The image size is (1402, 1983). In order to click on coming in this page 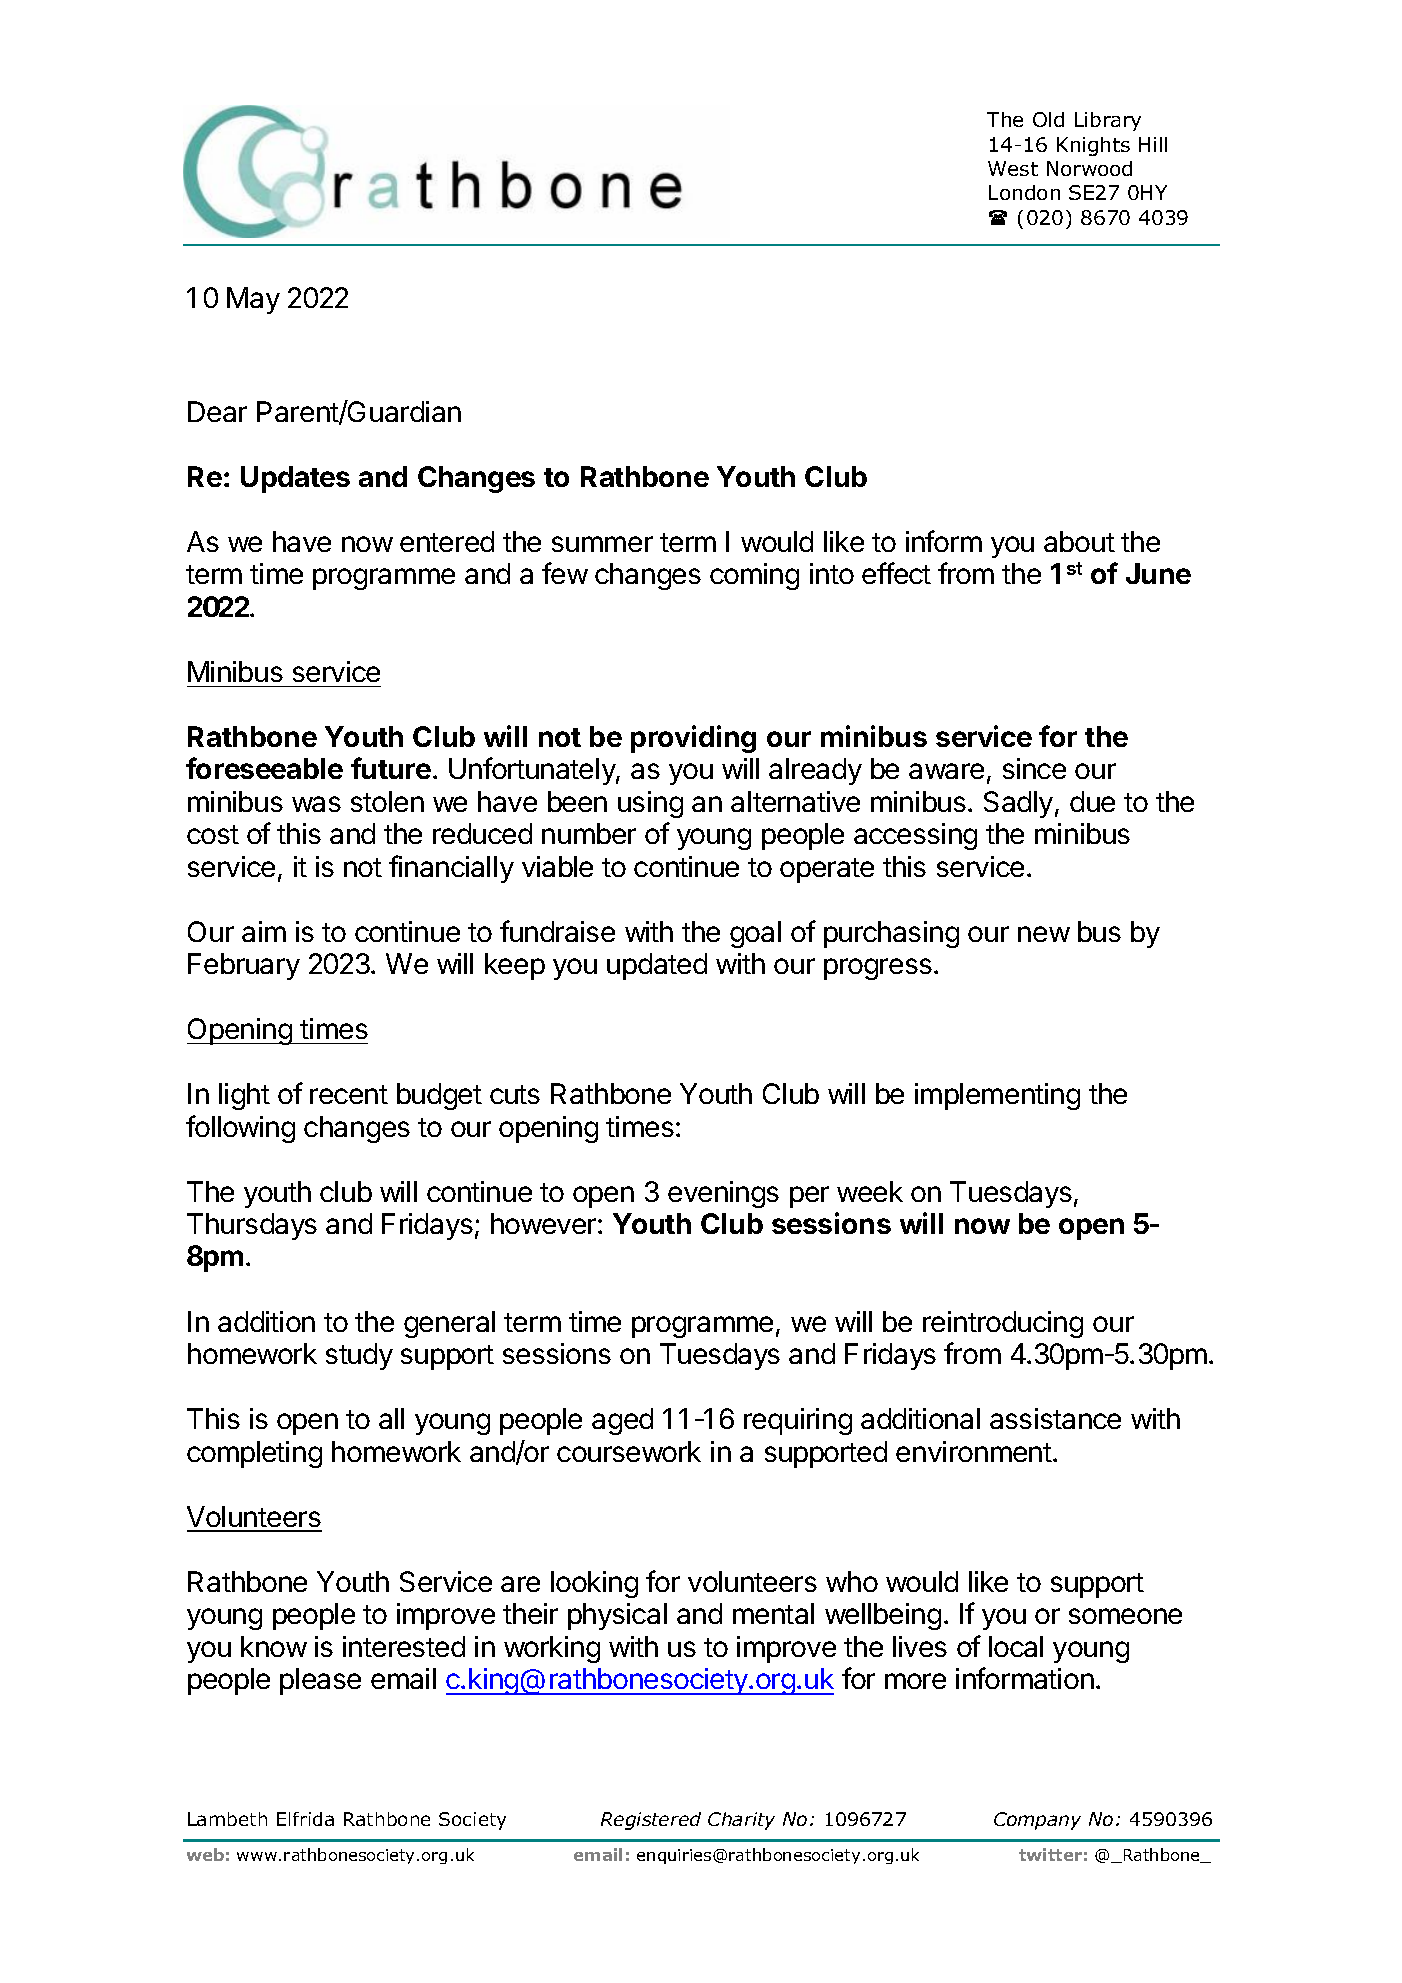, I will do `click(754, 576)`.
